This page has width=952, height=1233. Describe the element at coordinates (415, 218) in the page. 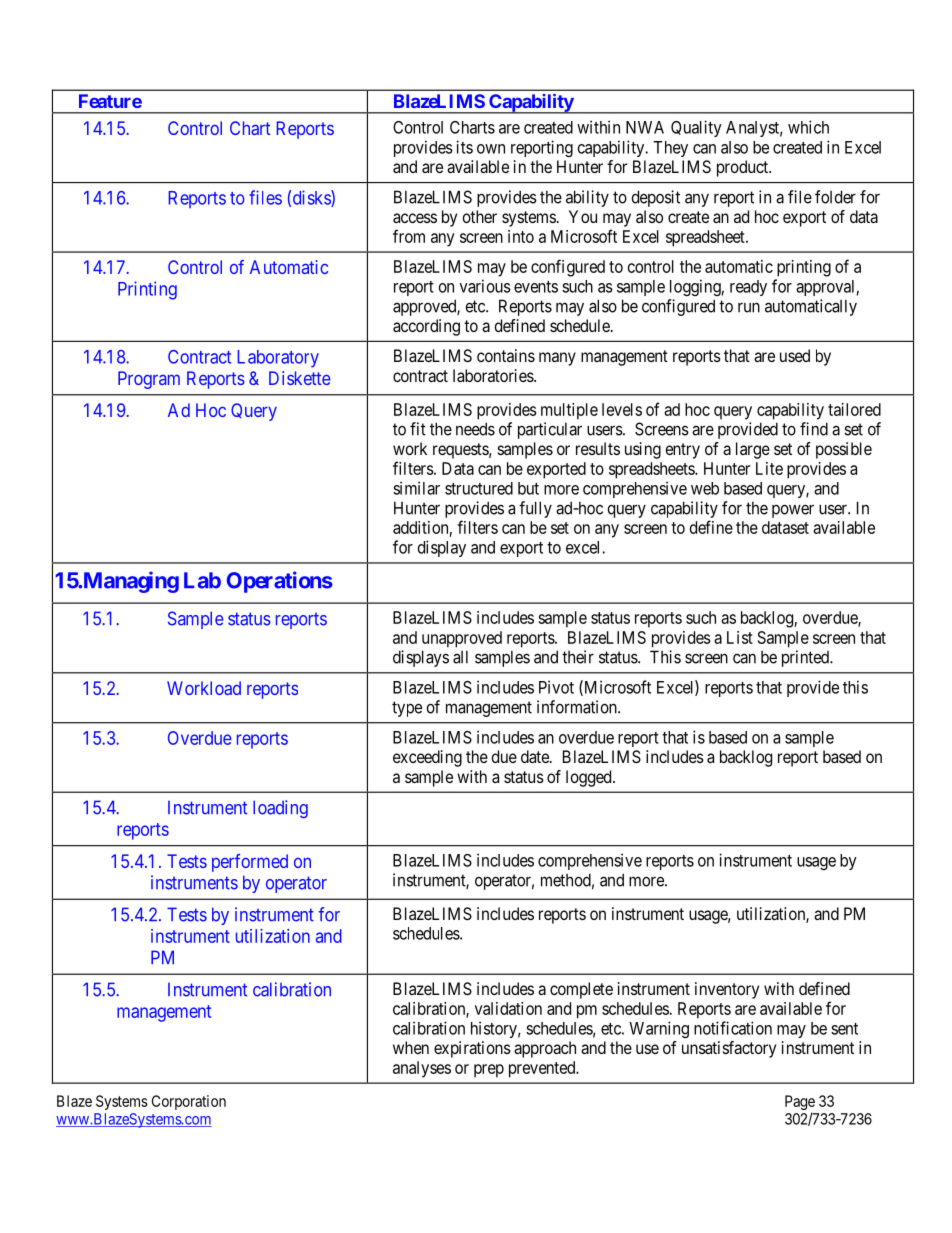

I see `access` at that location.
